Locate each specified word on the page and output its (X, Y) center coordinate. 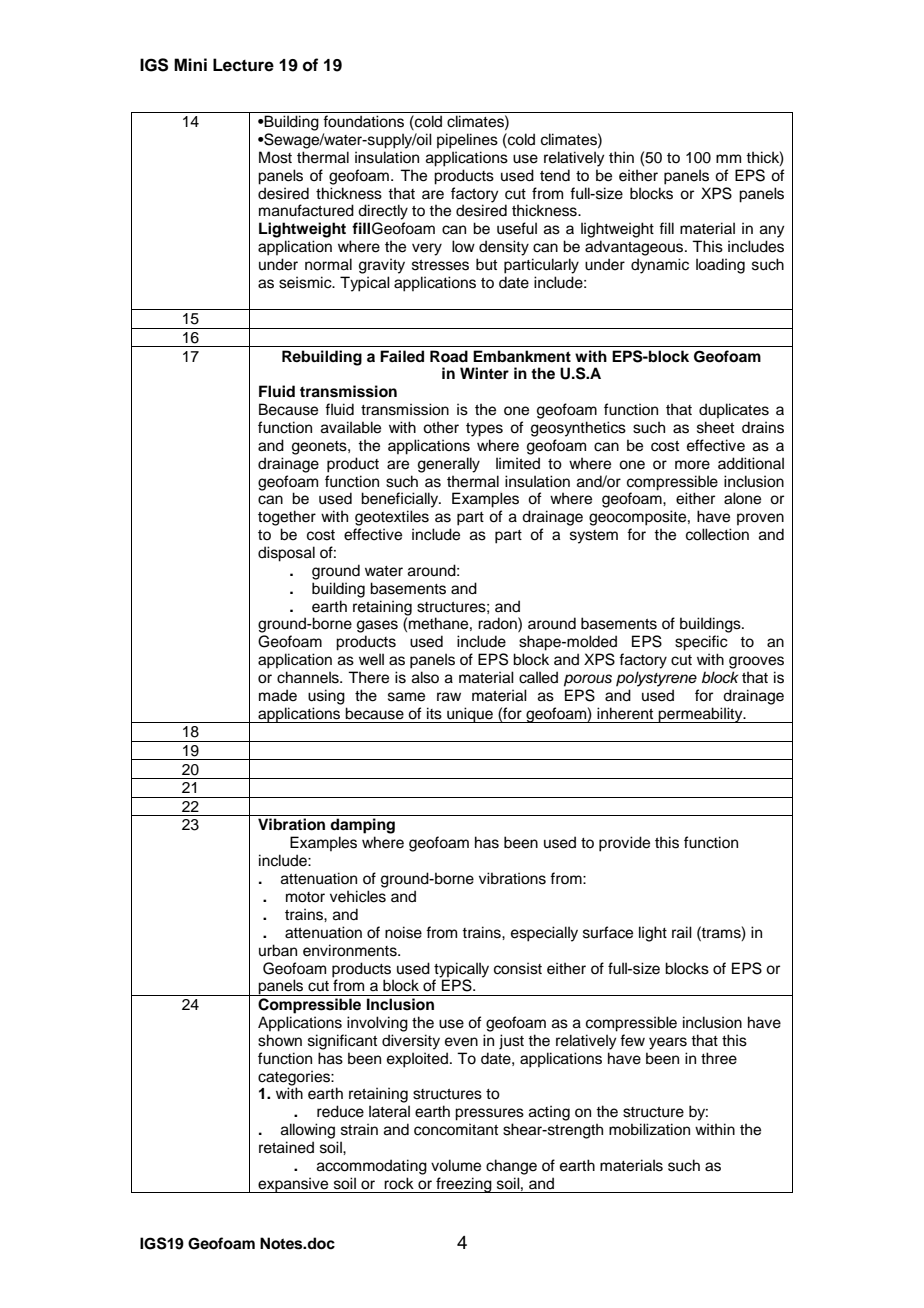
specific (701, 643)
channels (309, 677)
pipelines (467, 141)
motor (305, 897)
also (425, 677)
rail (682, 932)
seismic (306, 282)
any (772, 231)
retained (286, 1147)
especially (544, 934)
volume (456, 1165)
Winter (484, 373)
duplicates (734, 410)
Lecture (243, 65)
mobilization (649, 1129)
